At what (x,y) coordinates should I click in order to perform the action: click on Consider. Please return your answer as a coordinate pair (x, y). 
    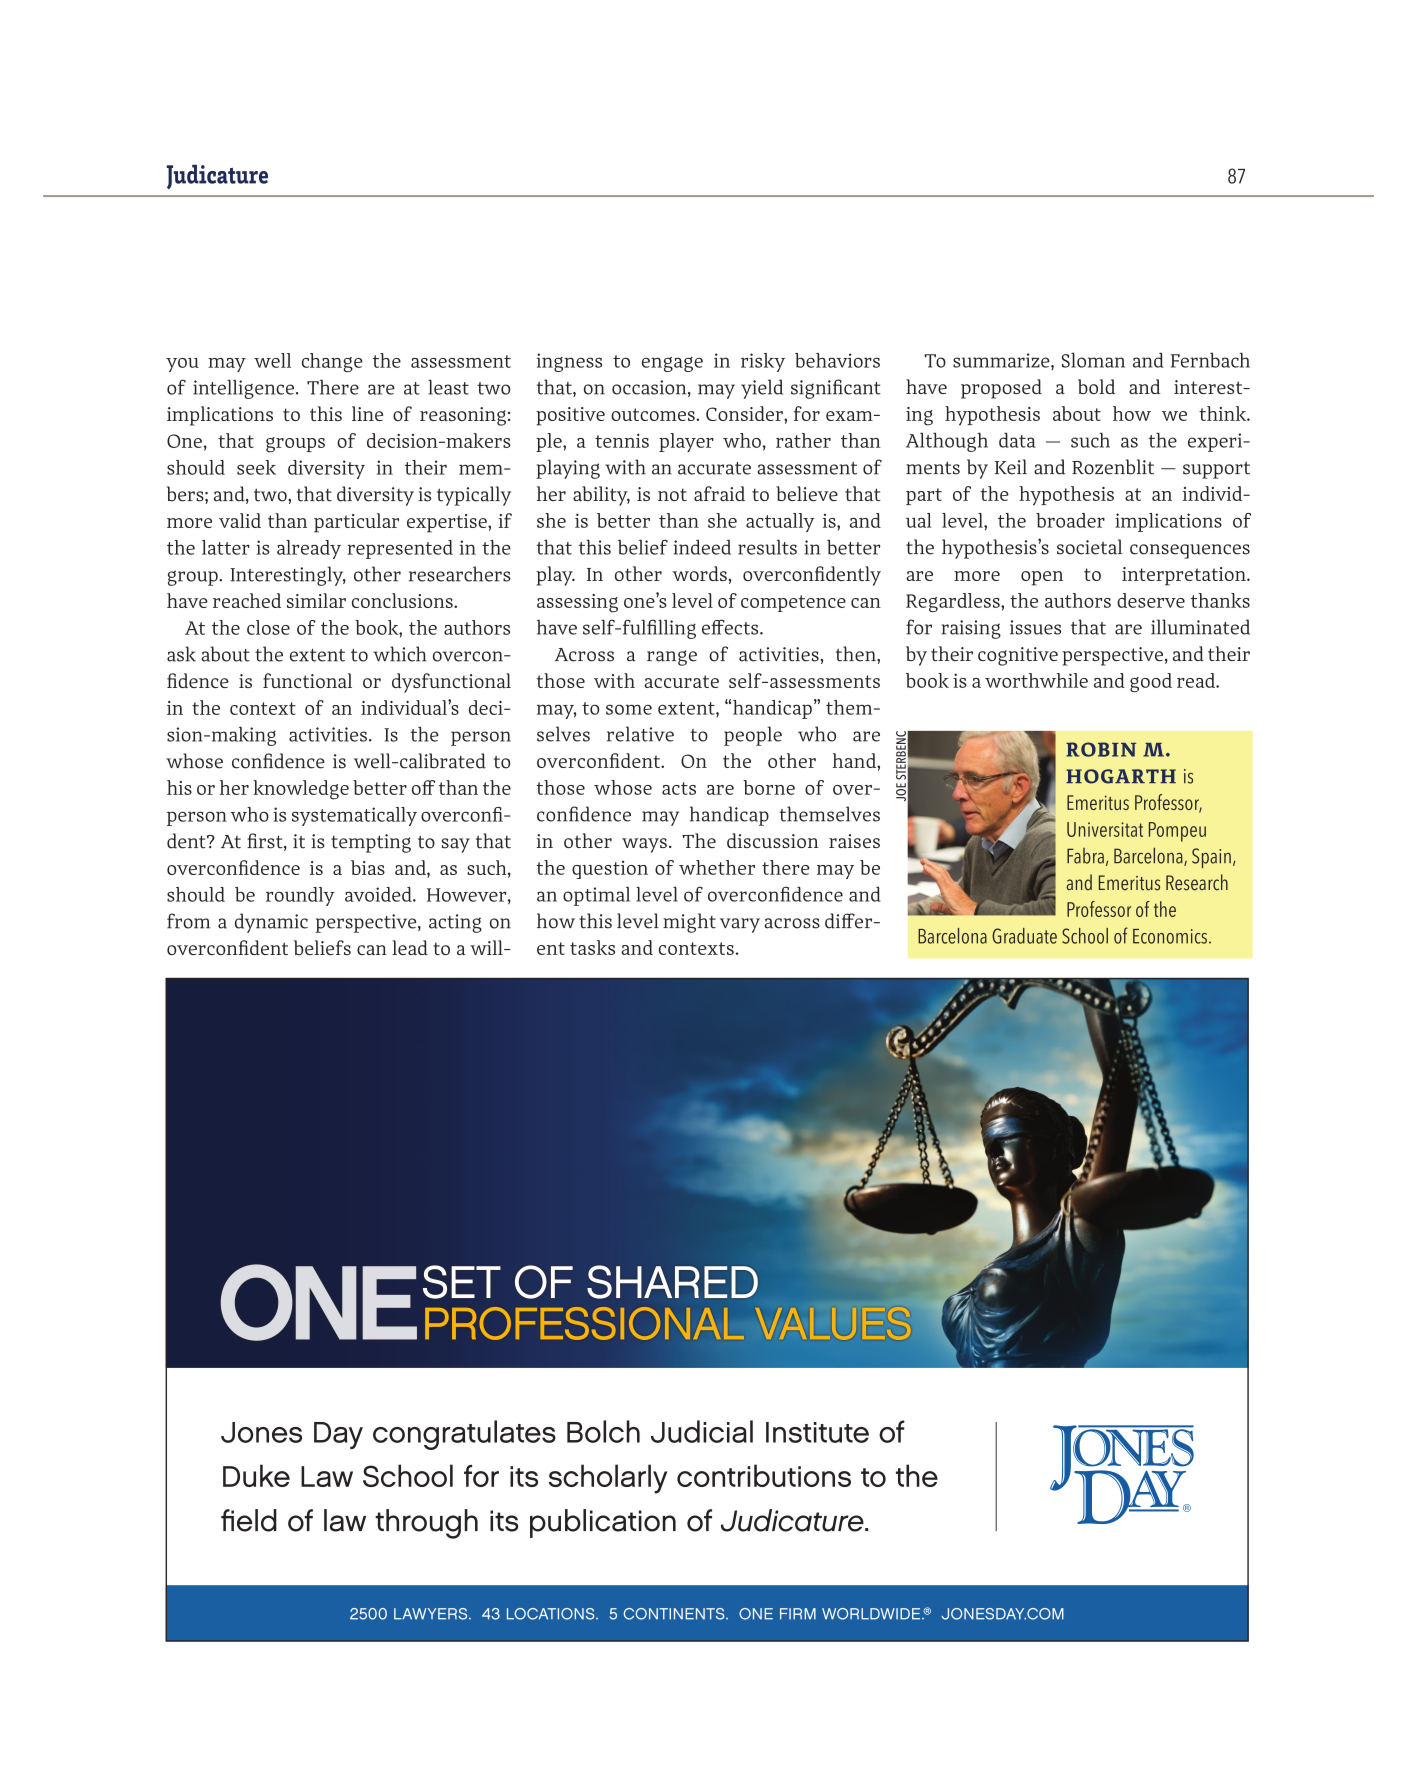
    Looking at the image, I should click on (745, 413).
